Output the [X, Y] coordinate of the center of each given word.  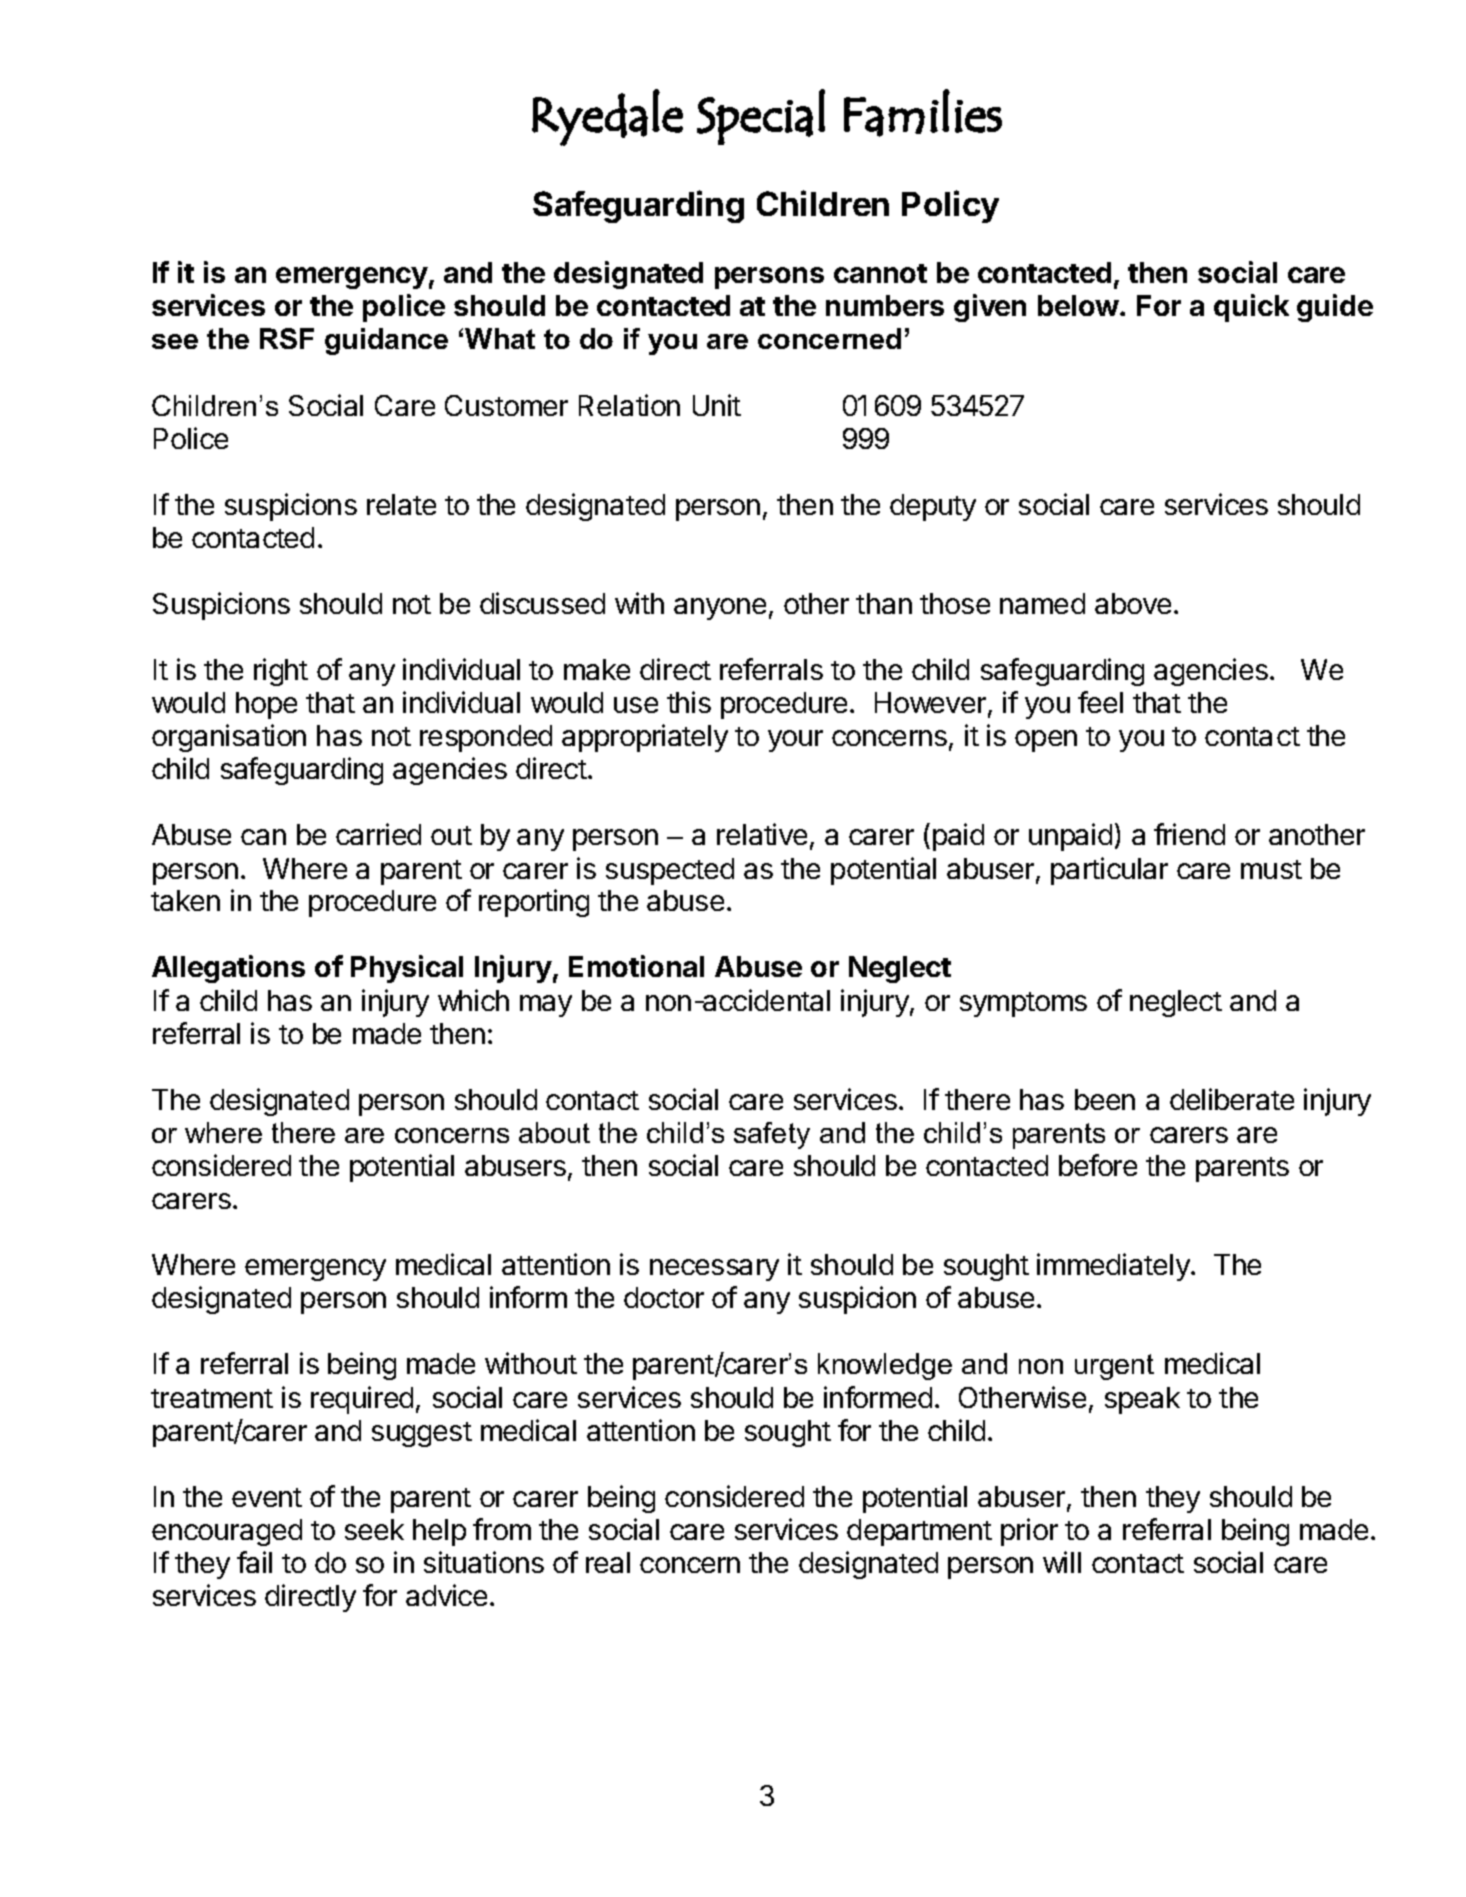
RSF [287, 338]
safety [772, 1135]
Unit [717, 405]
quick [1251, 308]
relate [401, 504]
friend [1189, 834]
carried [378, 834]
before [1098, 1165]
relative [762, 834]
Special [761, 117]
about [554, 1132]
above [1133, 603]
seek [374, 1529]
